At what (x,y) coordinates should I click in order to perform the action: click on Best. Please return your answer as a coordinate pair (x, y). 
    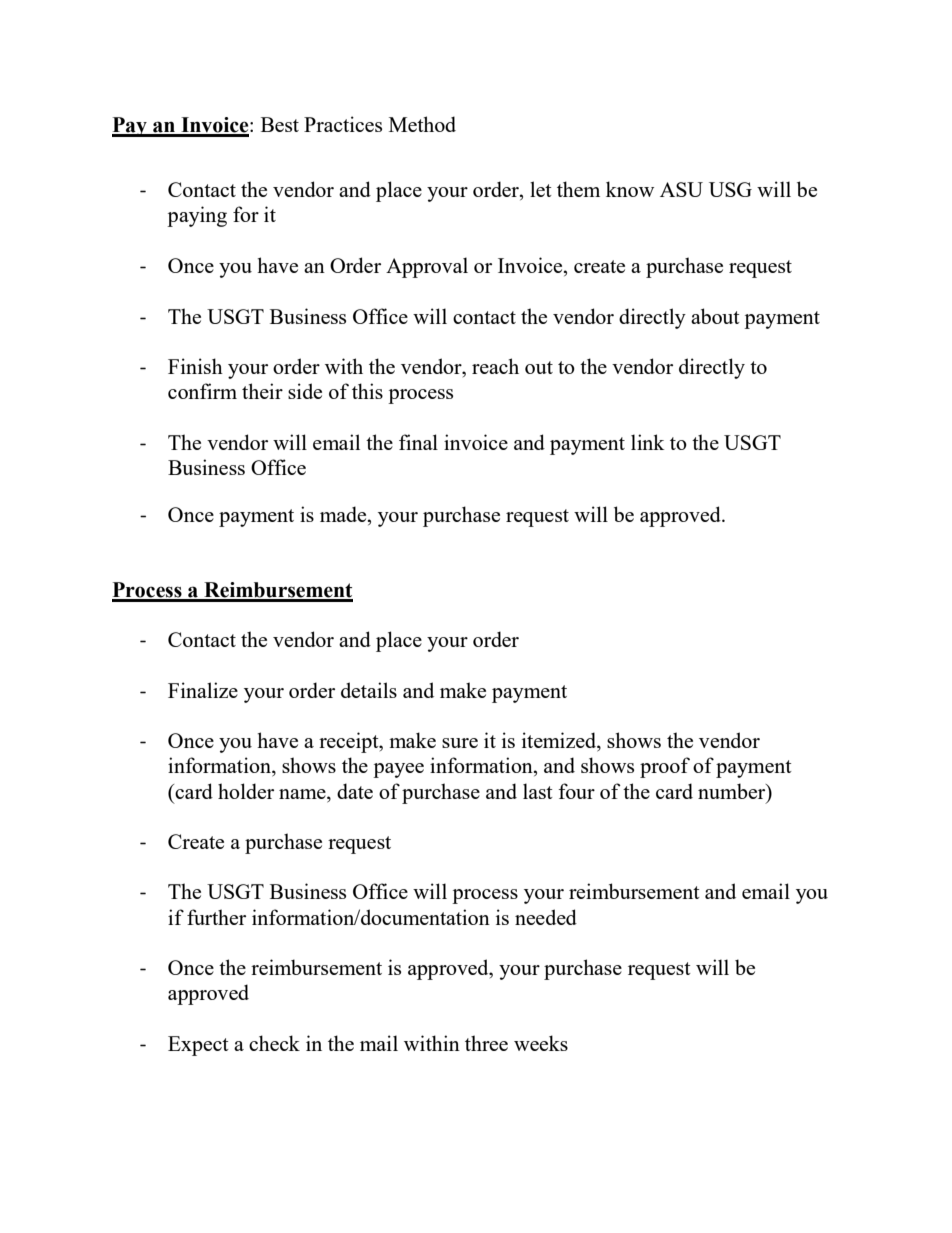
    Looking at the image, I should click on (280, 124).
